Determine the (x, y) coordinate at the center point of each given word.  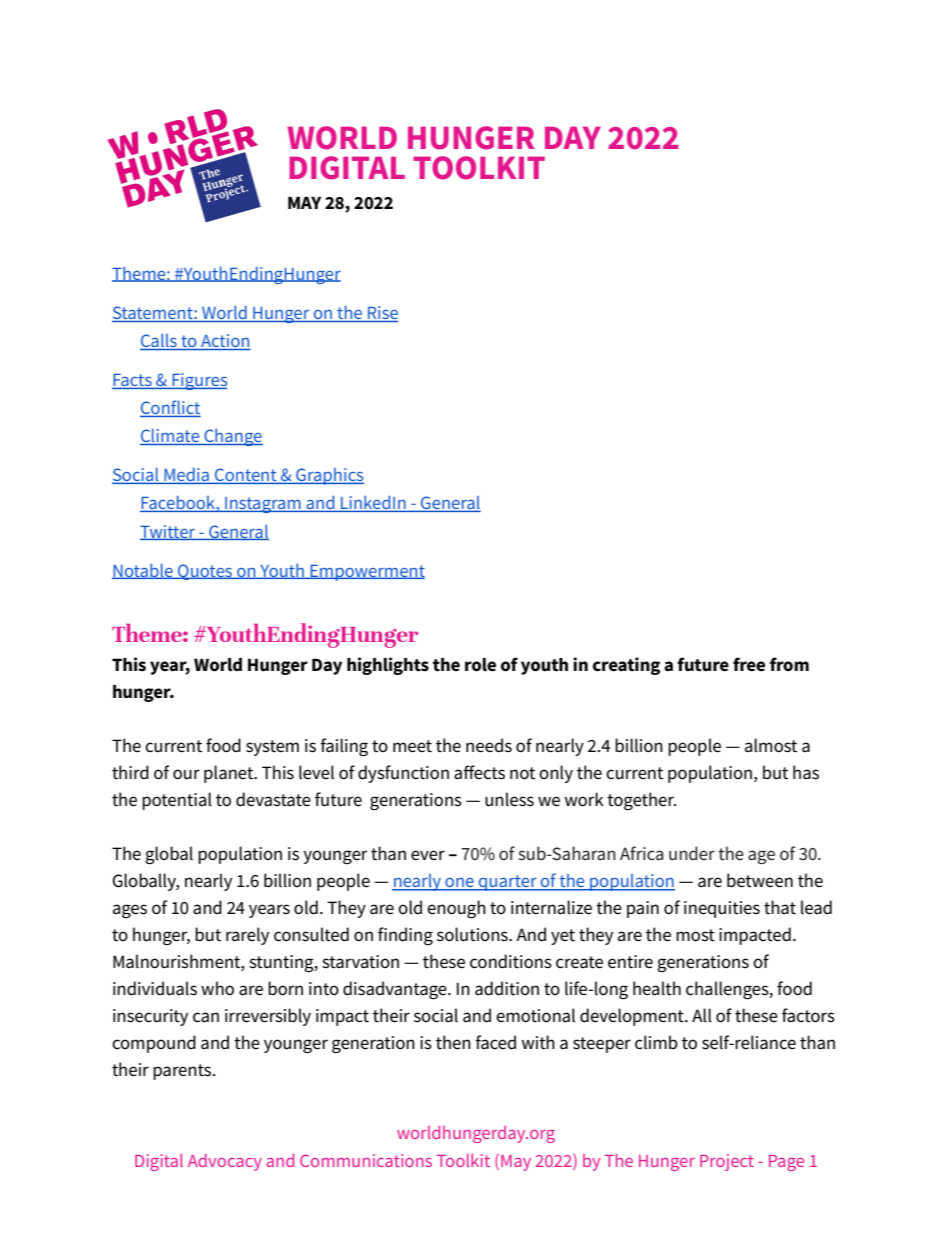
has (806, 772)
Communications (366, 1160)
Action (225, 340)
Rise (383, 312)
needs (489, 745)
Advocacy (225, 1162)
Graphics (329, 476)
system (272, 748)
